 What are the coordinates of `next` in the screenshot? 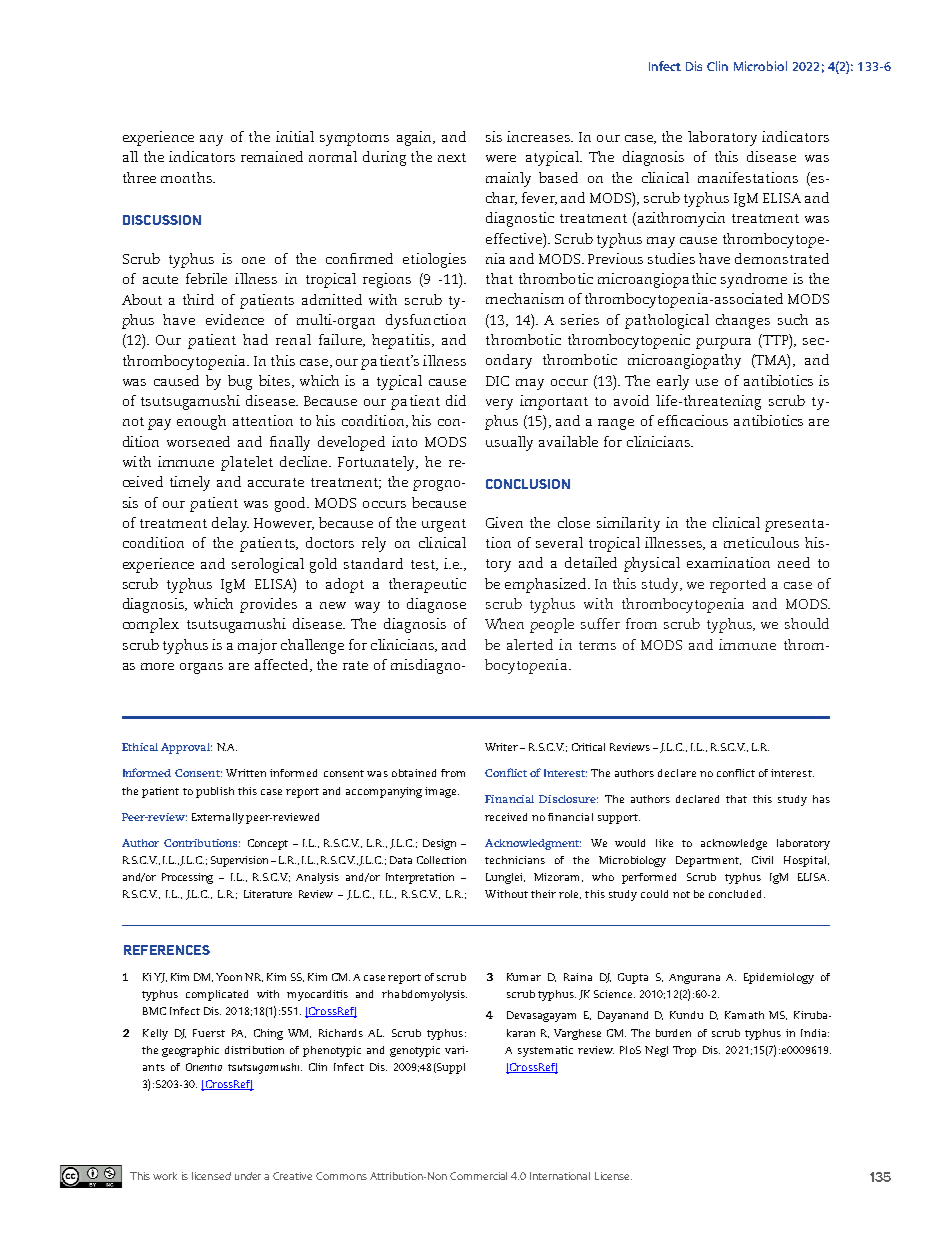 It's located at (452, 157).
